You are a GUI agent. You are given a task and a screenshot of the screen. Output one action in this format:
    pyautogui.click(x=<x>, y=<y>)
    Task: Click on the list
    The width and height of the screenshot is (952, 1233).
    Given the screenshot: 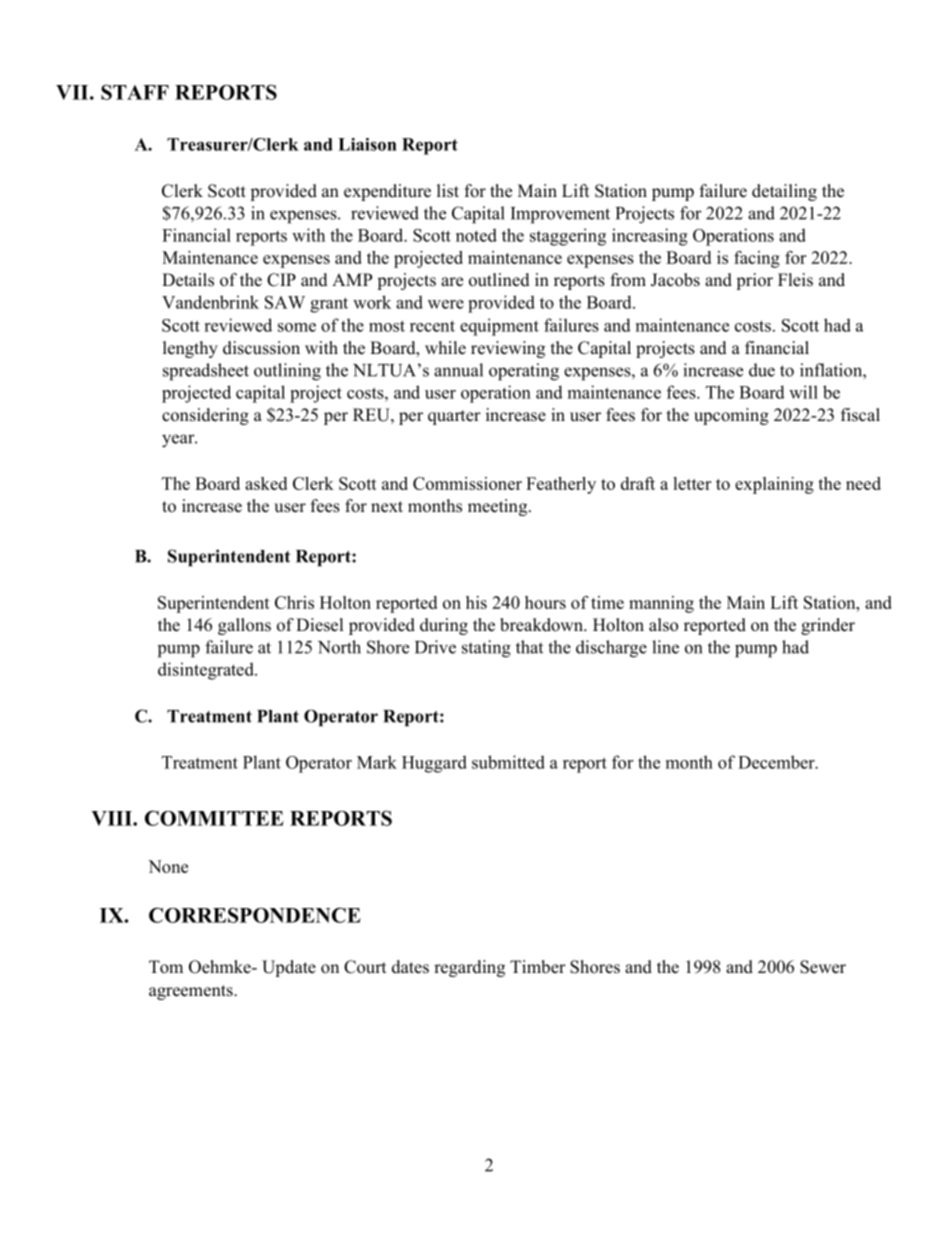 What is the action you would take?
    pyautogui.click(x=448, y=191)
